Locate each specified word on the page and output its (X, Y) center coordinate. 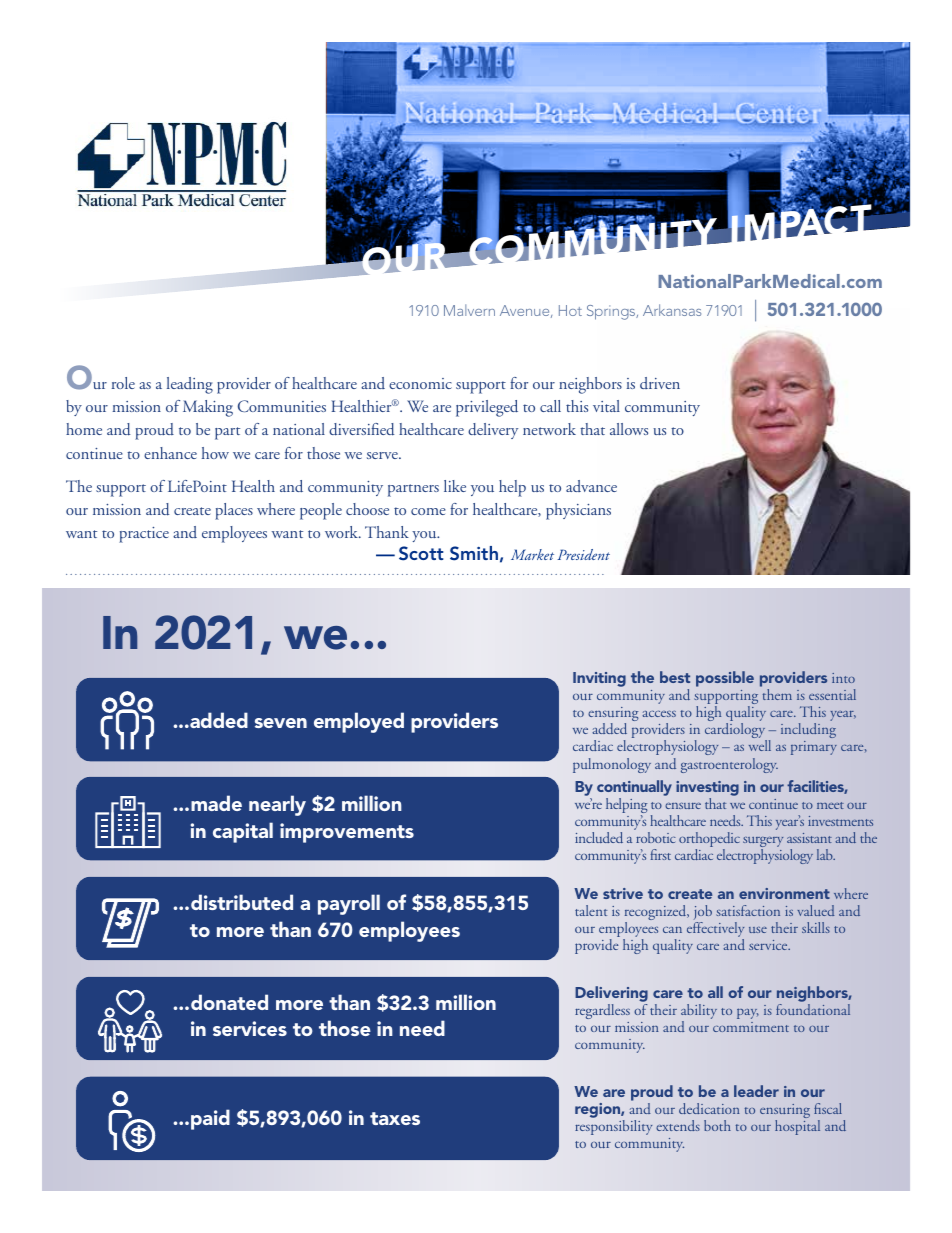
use (758, 930)
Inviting (599, 679)
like (455, 486)
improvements (347, 833)
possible (725, 679)
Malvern (469, 310)
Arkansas (672, 310)
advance (591, 486)
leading (190, 385)
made (216, 803)
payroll (349, 904)
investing (707, 788)
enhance (170, 453)
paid (210, 1119)
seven (281, 723)
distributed (242, 902)
